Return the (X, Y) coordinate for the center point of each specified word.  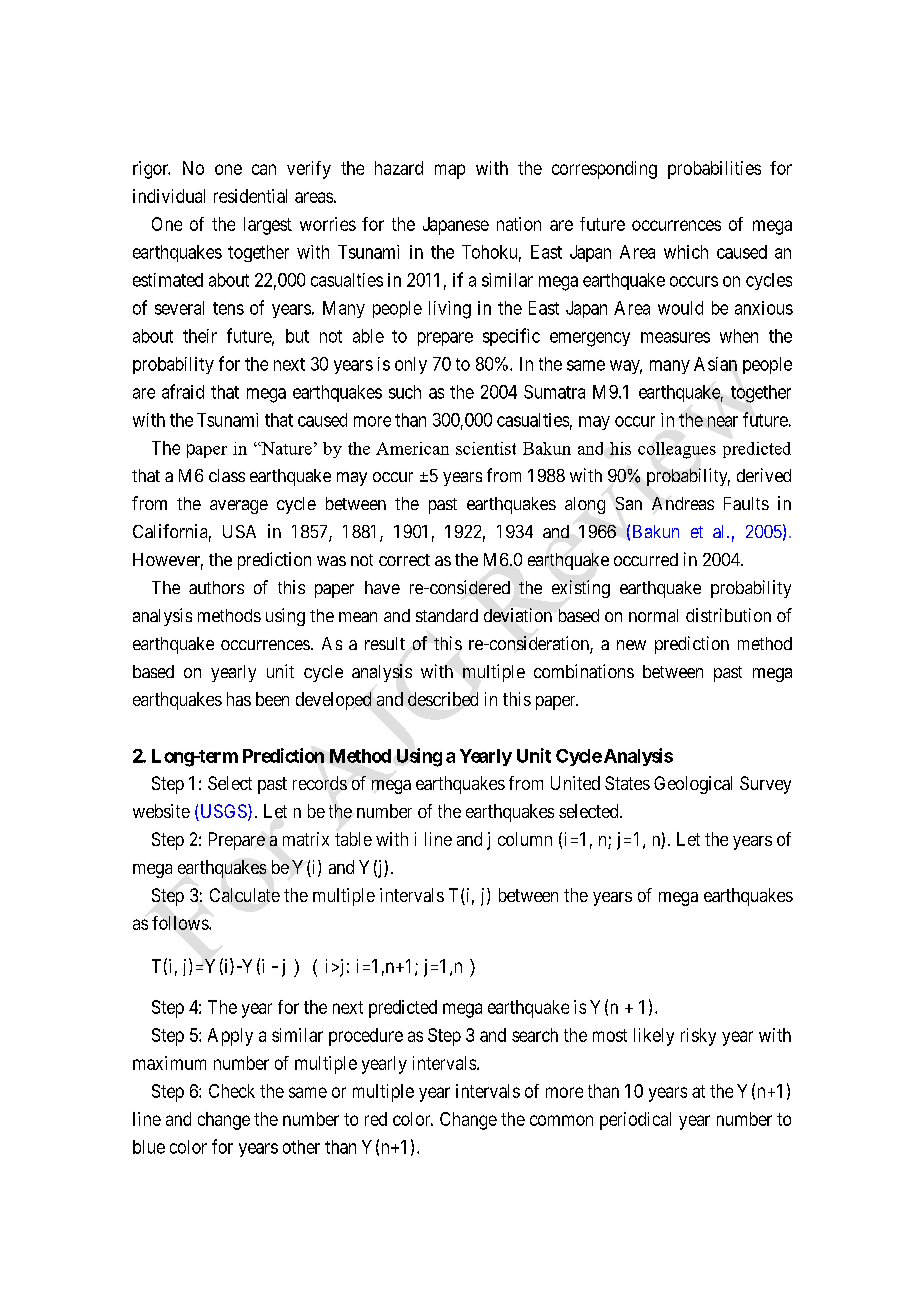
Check (232, 1091)
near (723, 421)
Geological (693, 785)
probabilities (714, 170)
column (525, 839)
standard (447, 615)
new (631, 645)
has (239, 699)
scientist (486, 448)
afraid (183, 391)
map (450, 171)
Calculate (245, 895)
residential (250, 196)
